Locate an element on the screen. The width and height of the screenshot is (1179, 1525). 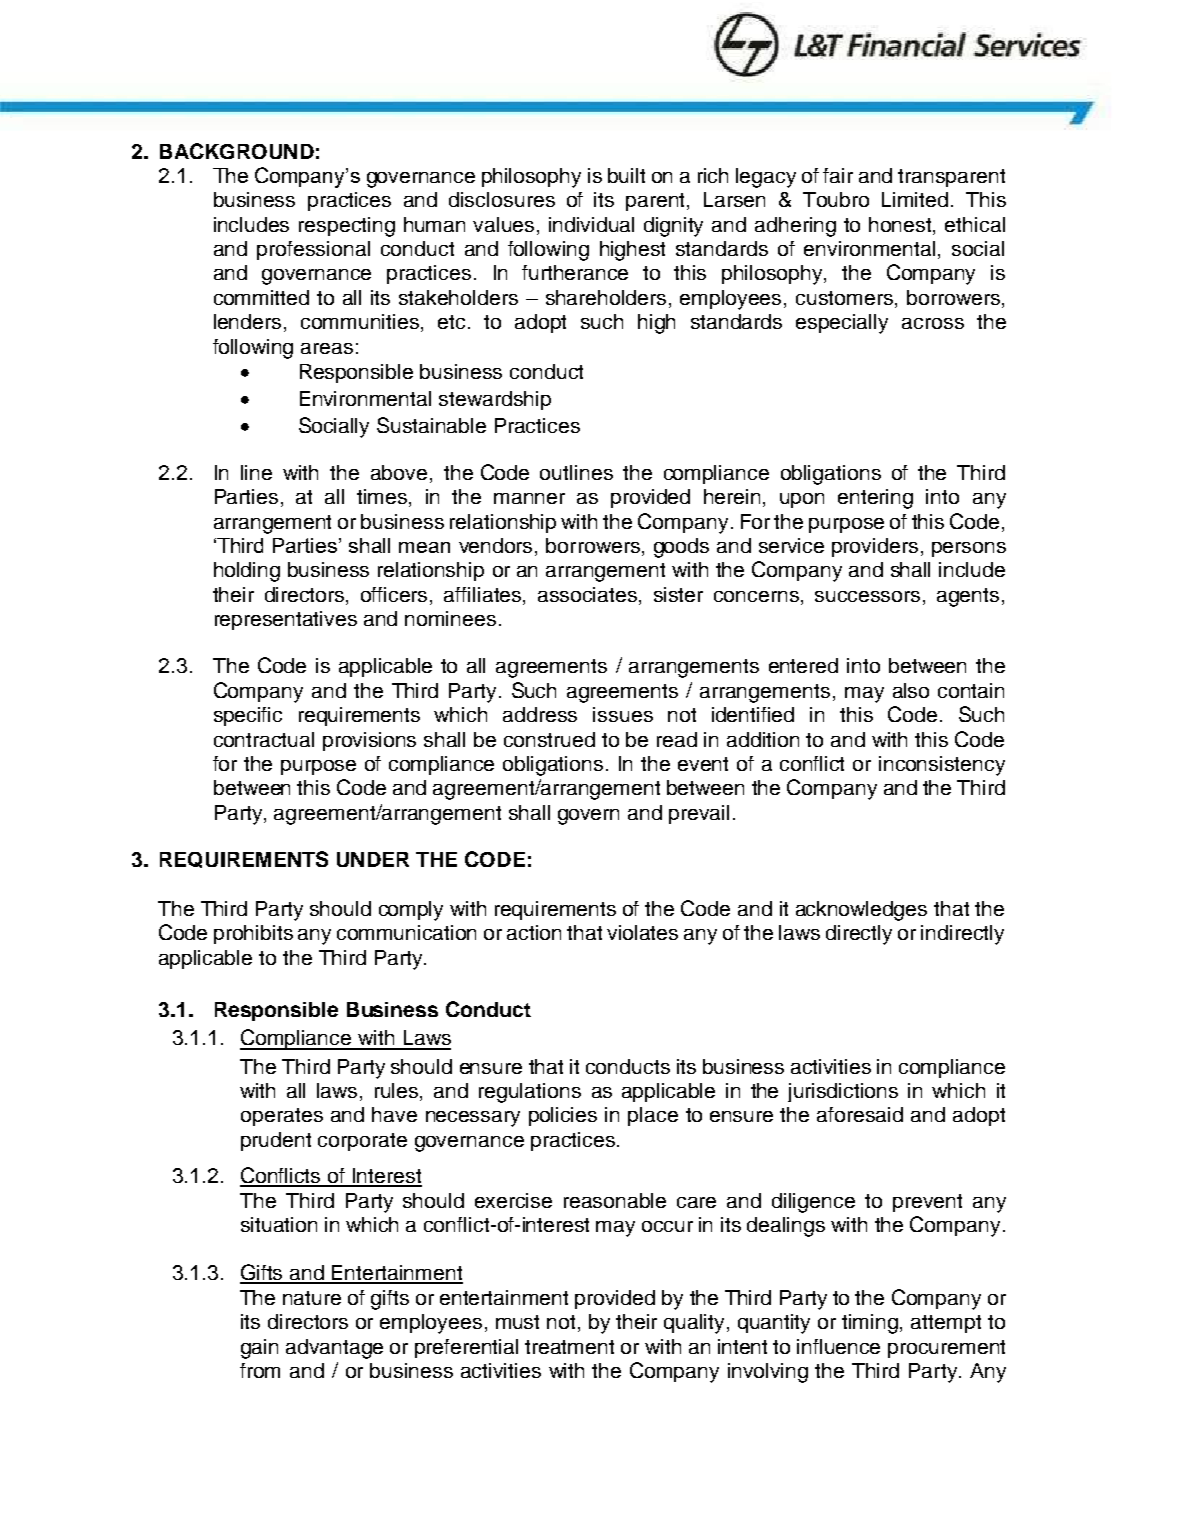
built is located at coordinates (626, 175).
